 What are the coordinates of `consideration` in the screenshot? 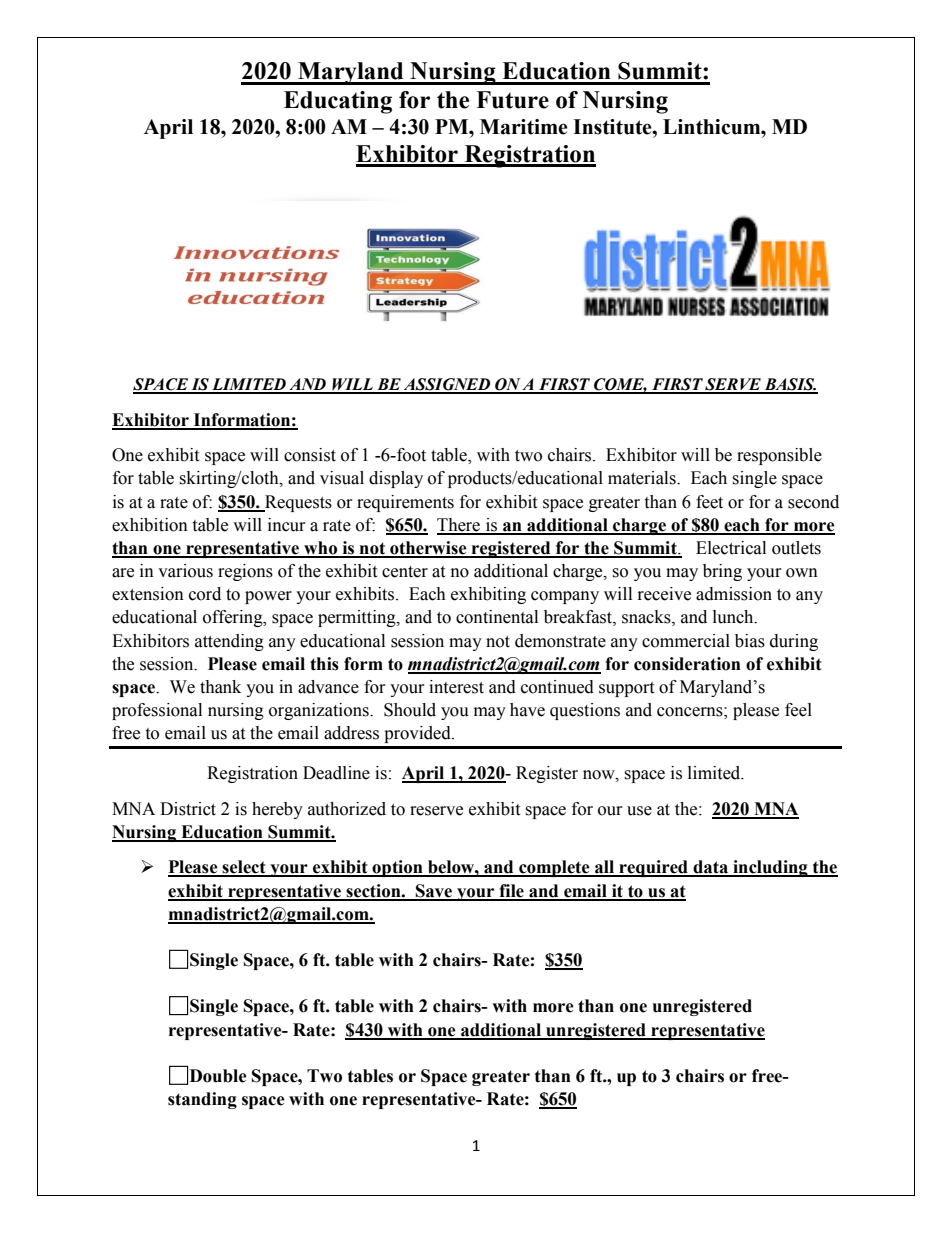 It's located at (687, 664).
